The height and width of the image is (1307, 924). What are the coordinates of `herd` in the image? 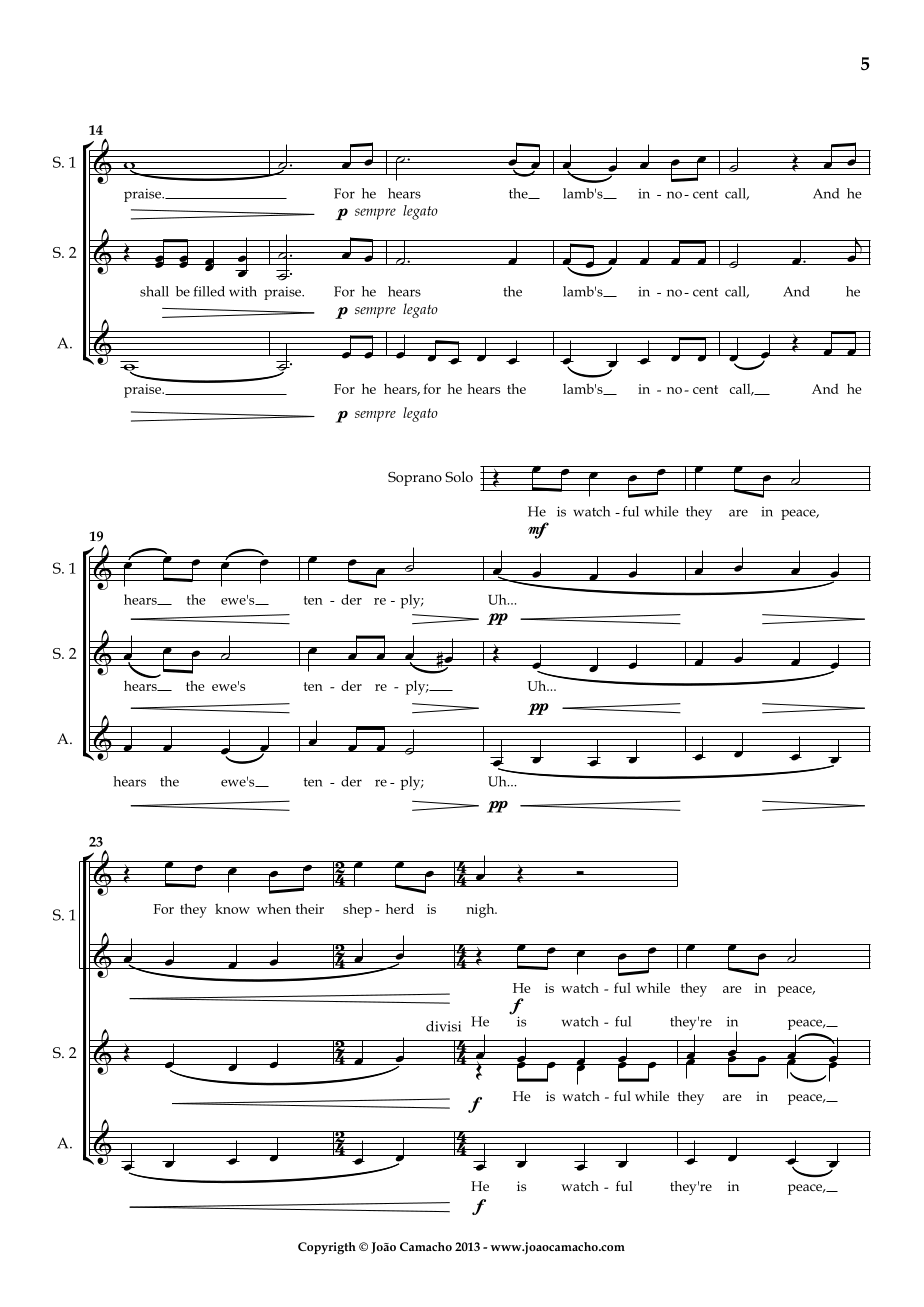 It's located at (400, 908).
